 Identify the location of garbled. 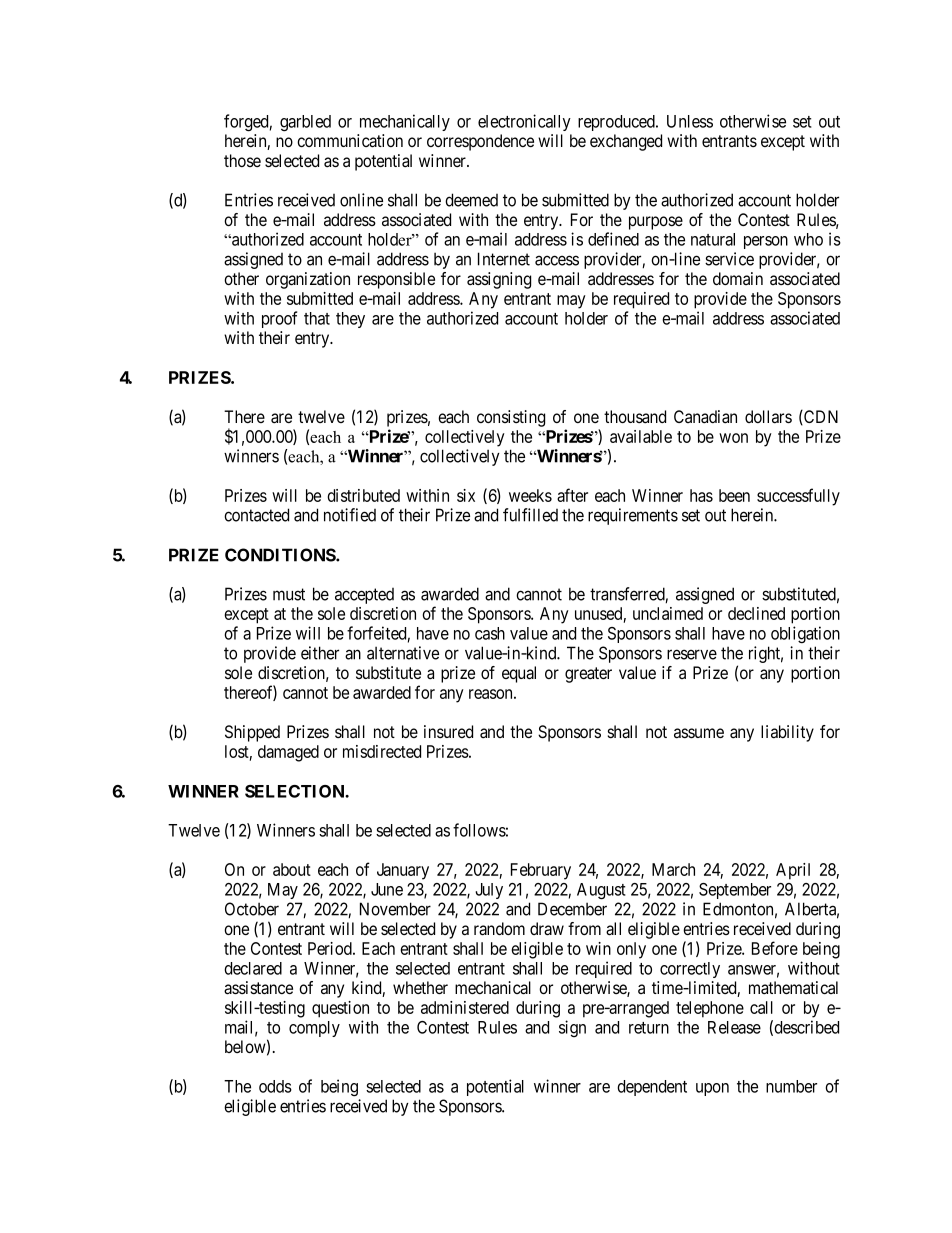
(305, 123).
